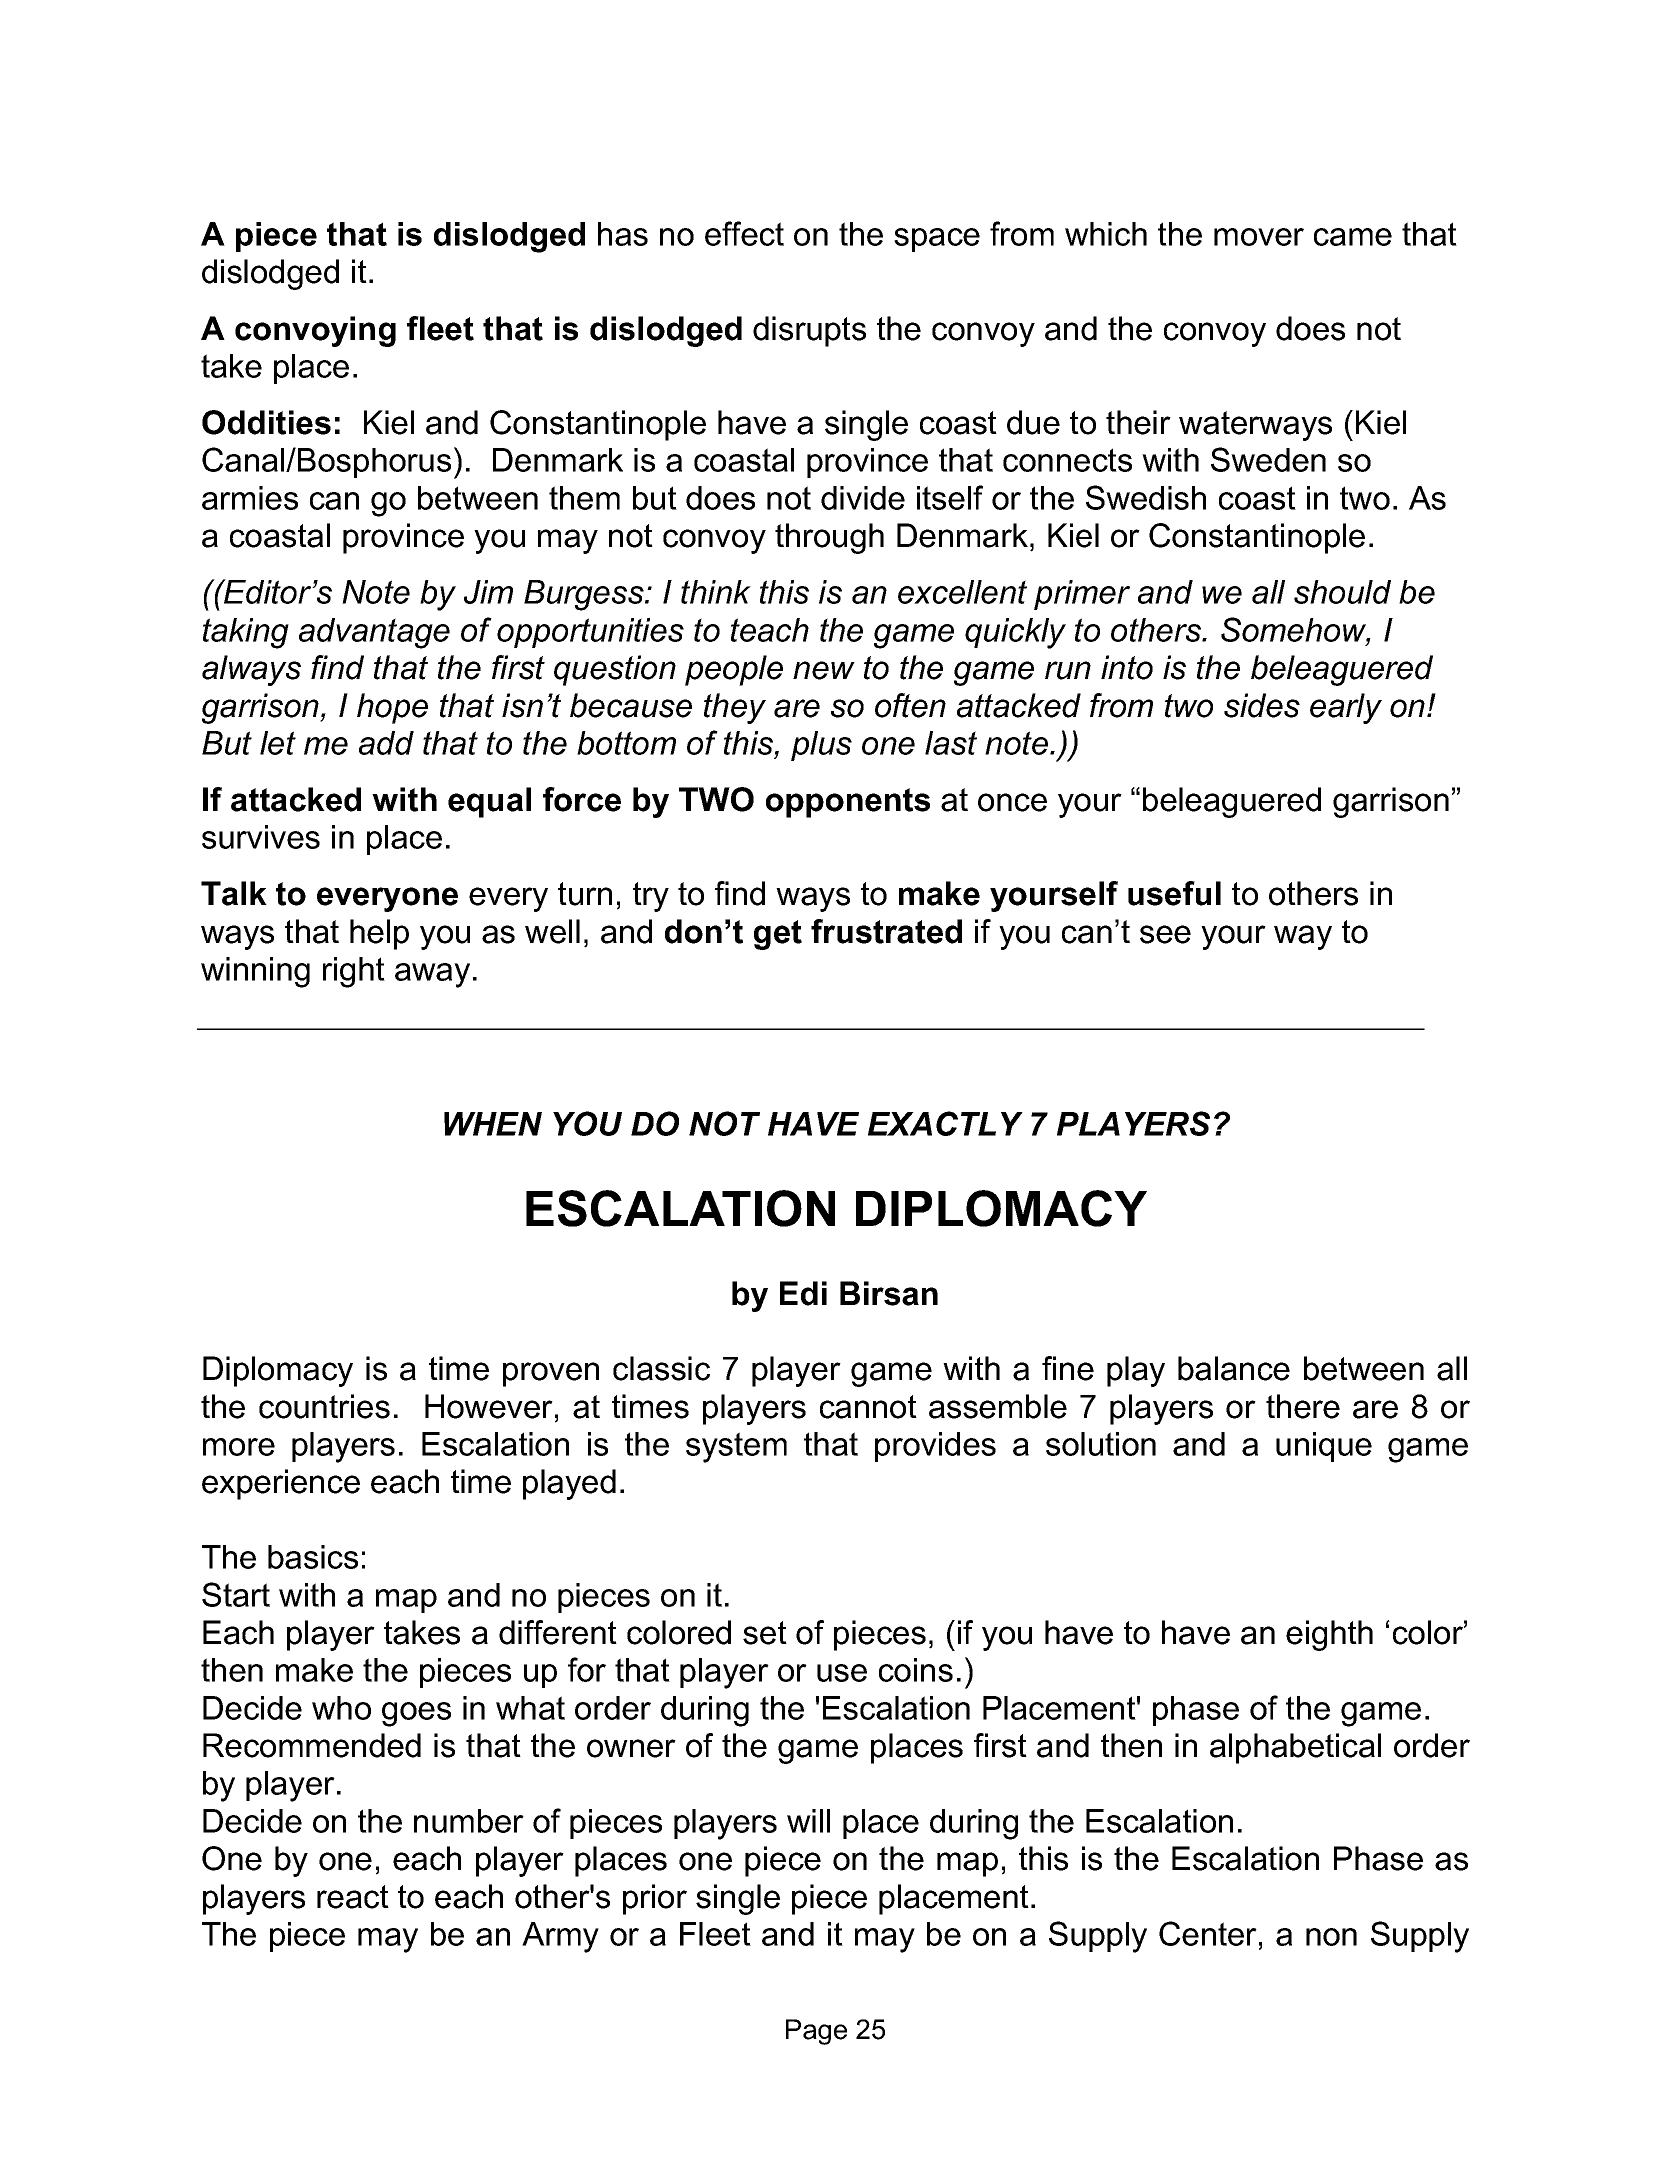 The height and width of the document is (2163, 1671). Describe the element at coordinates (1165, 934) in the document. I see `see` at that location.
